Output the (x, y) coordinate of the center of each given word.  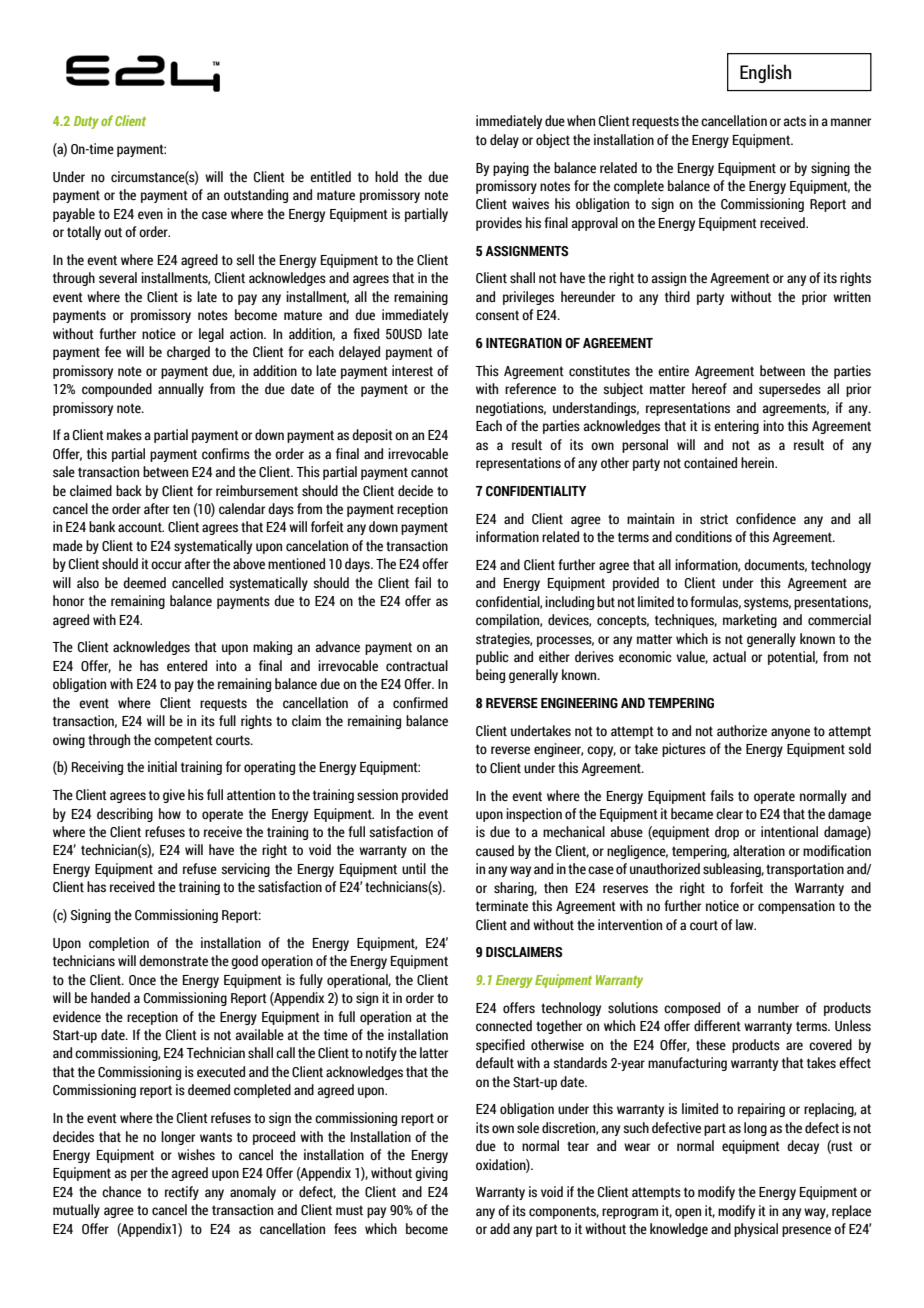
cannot (429, 472)
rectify (182, 1193)
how (170, 814)
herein (758, 463)
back (129, 491)
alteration (759, 851)
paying (511, 169)
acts (795, 121)
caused (495, 851)
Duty (86, 122)
